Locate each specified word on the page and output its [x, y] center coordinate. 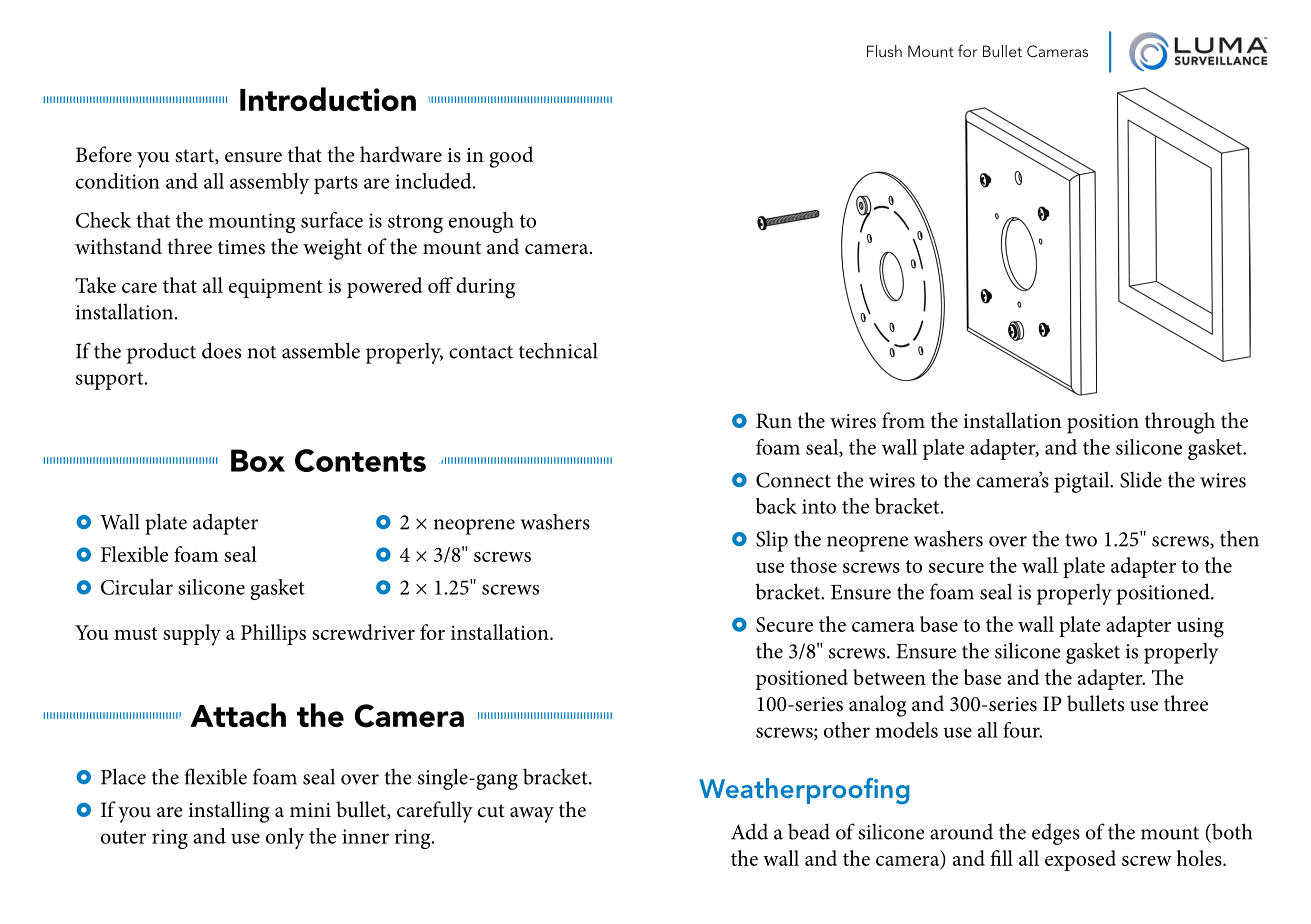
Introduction [328, 99]
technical [558, 350]
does [221, 350]
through [1180, 423]
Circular [137, 587]
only [285, 838]
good [511, 157]
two [1081, 540]
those [813, 565]
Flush [884, 51]
